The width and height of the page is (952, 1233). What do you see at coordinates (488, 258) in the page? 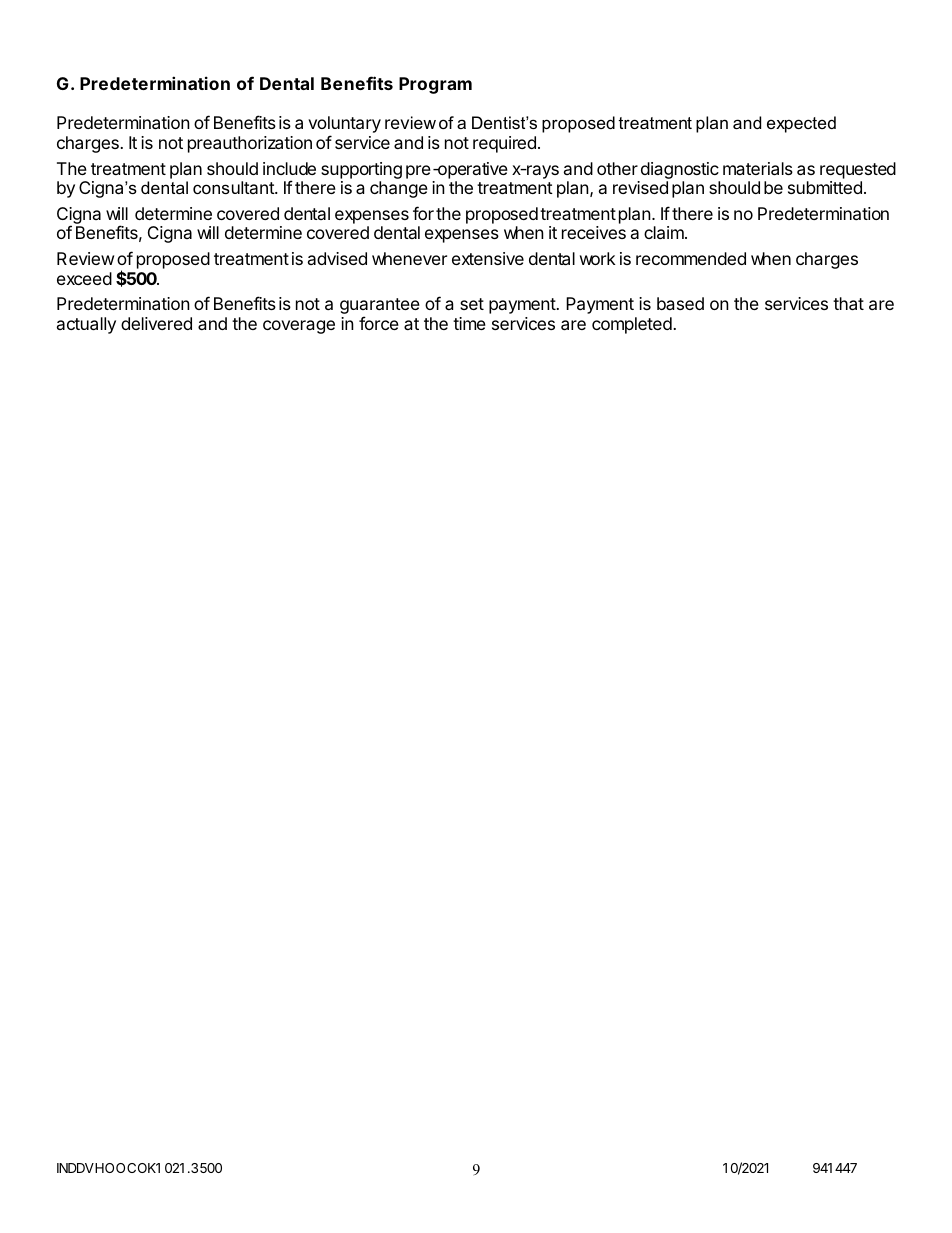
I see `extensive` at bounding box center [488, 258].
